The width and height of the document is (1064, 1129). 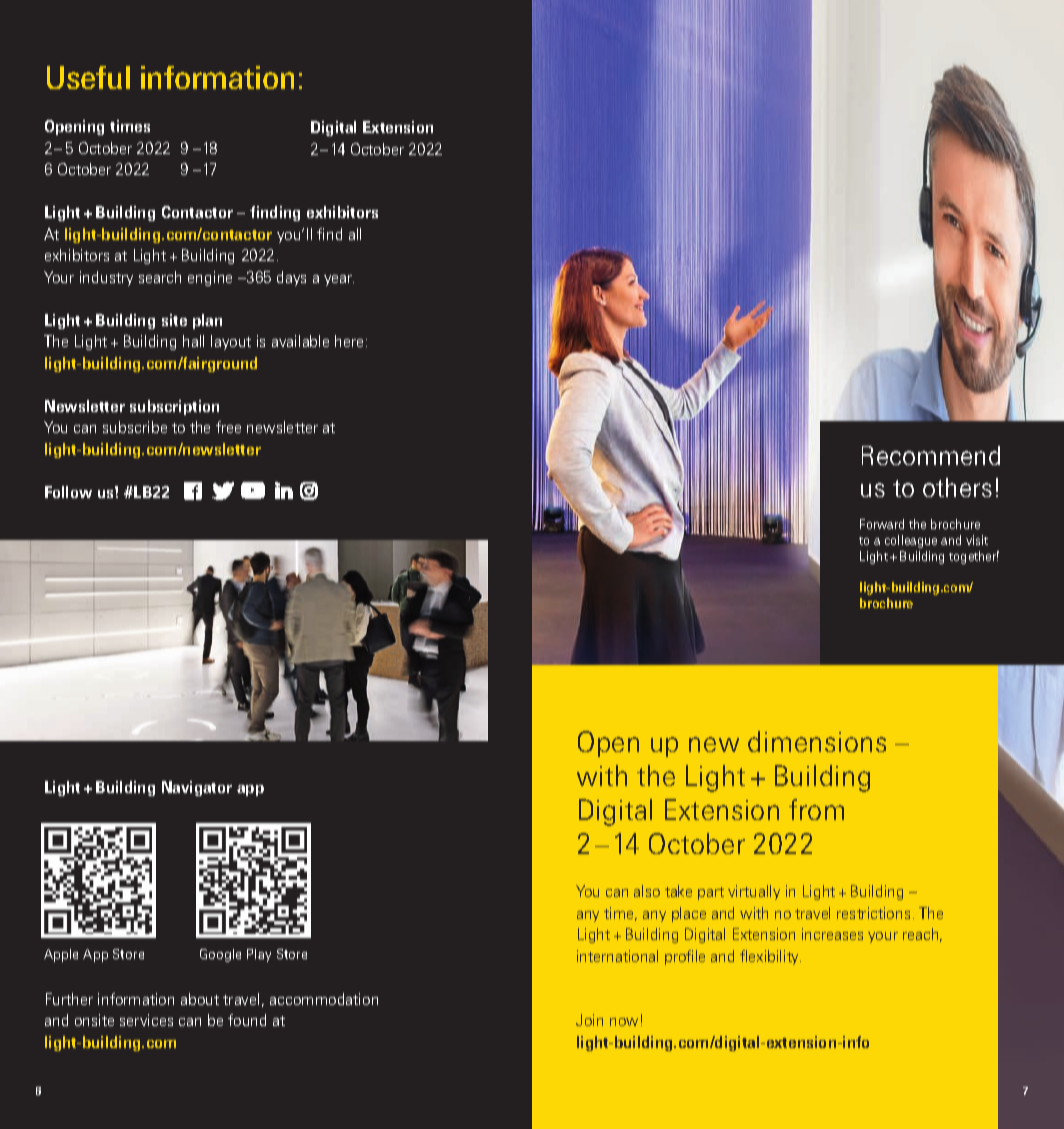 I want to click on Forward, so click(x=882, y=524).
